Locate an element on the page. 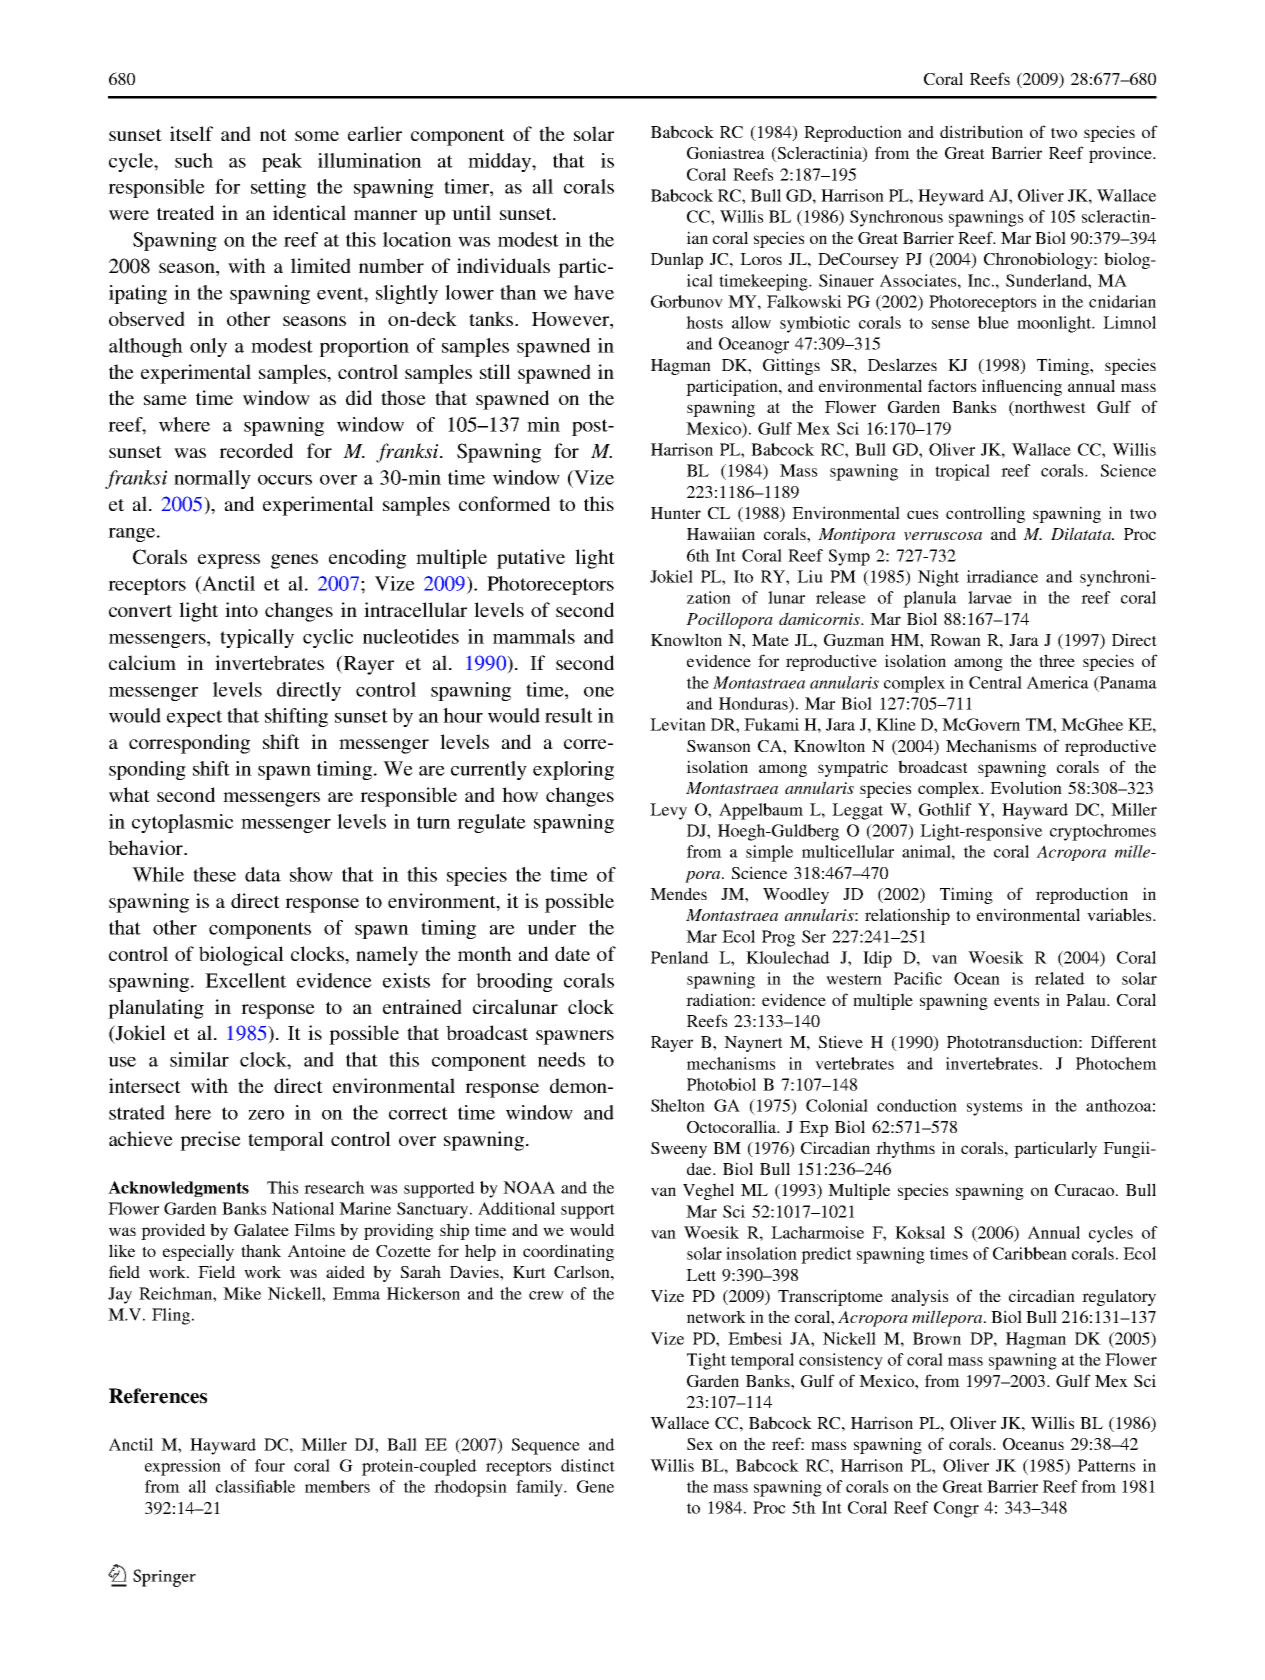  distribution is located at coordinates (981, 131).
